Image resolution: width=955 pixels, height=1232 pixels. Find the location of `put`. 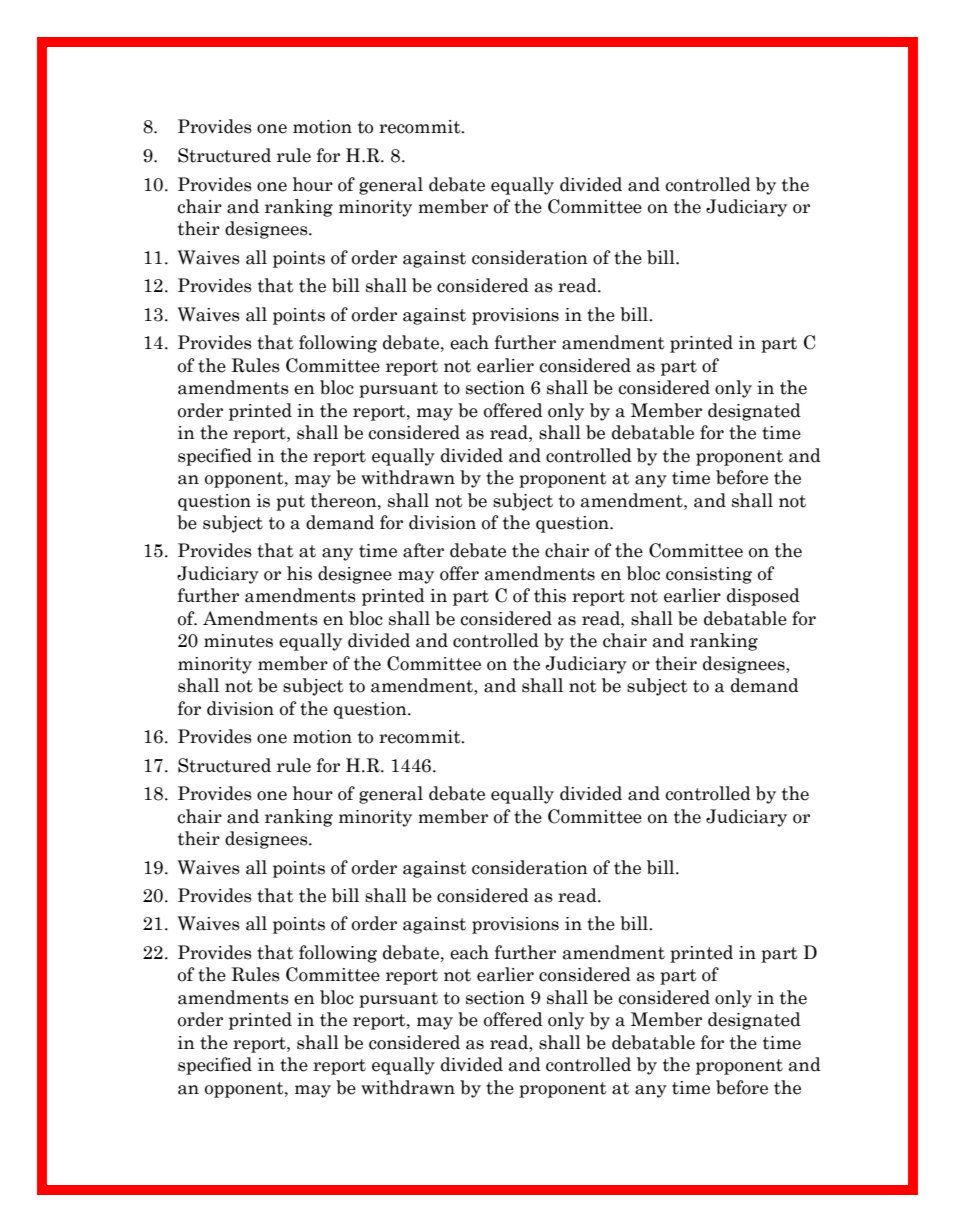

put is located at coordinates (290, 503).
